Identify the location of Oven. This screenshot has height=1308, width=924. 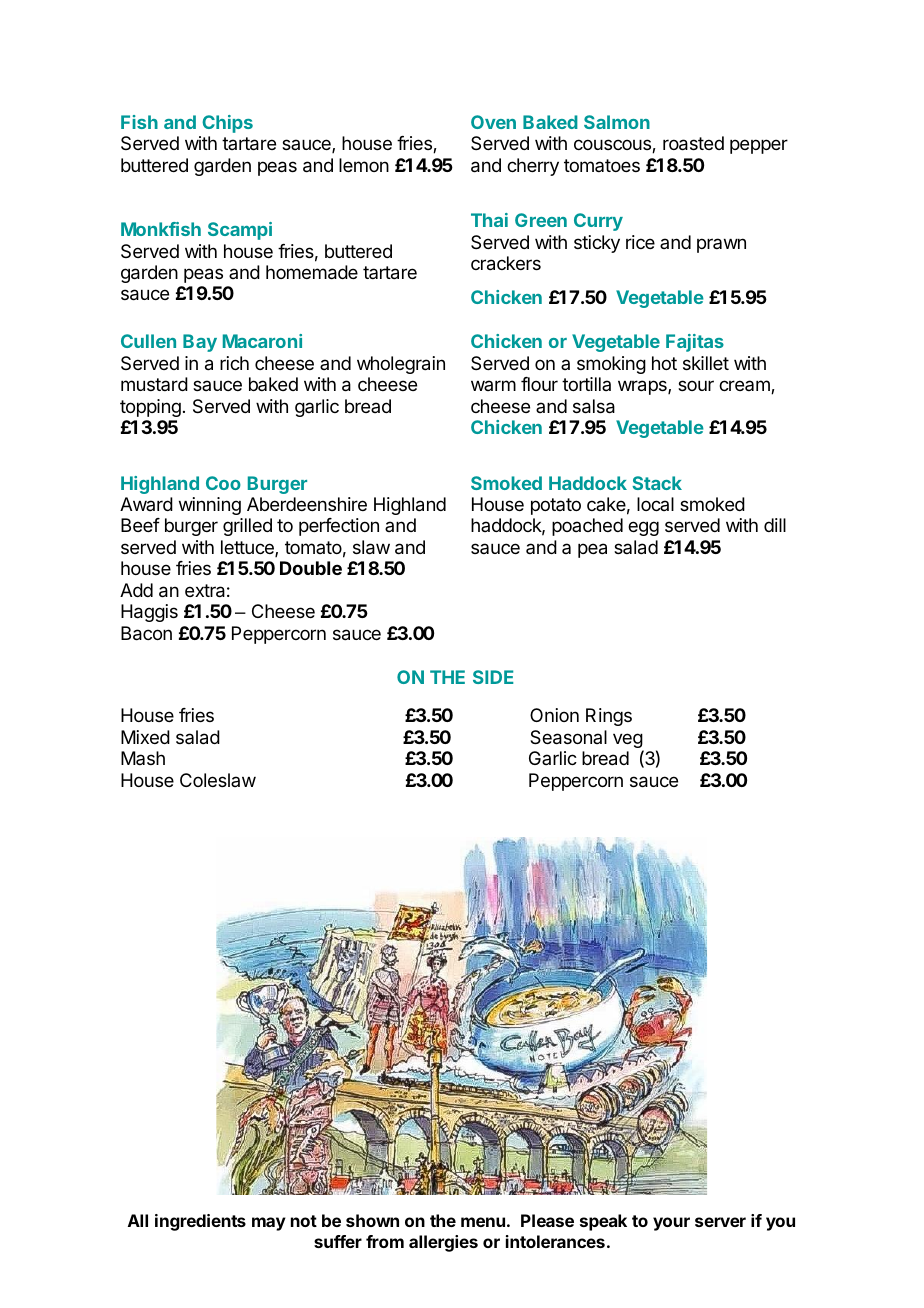
(493, 122).
